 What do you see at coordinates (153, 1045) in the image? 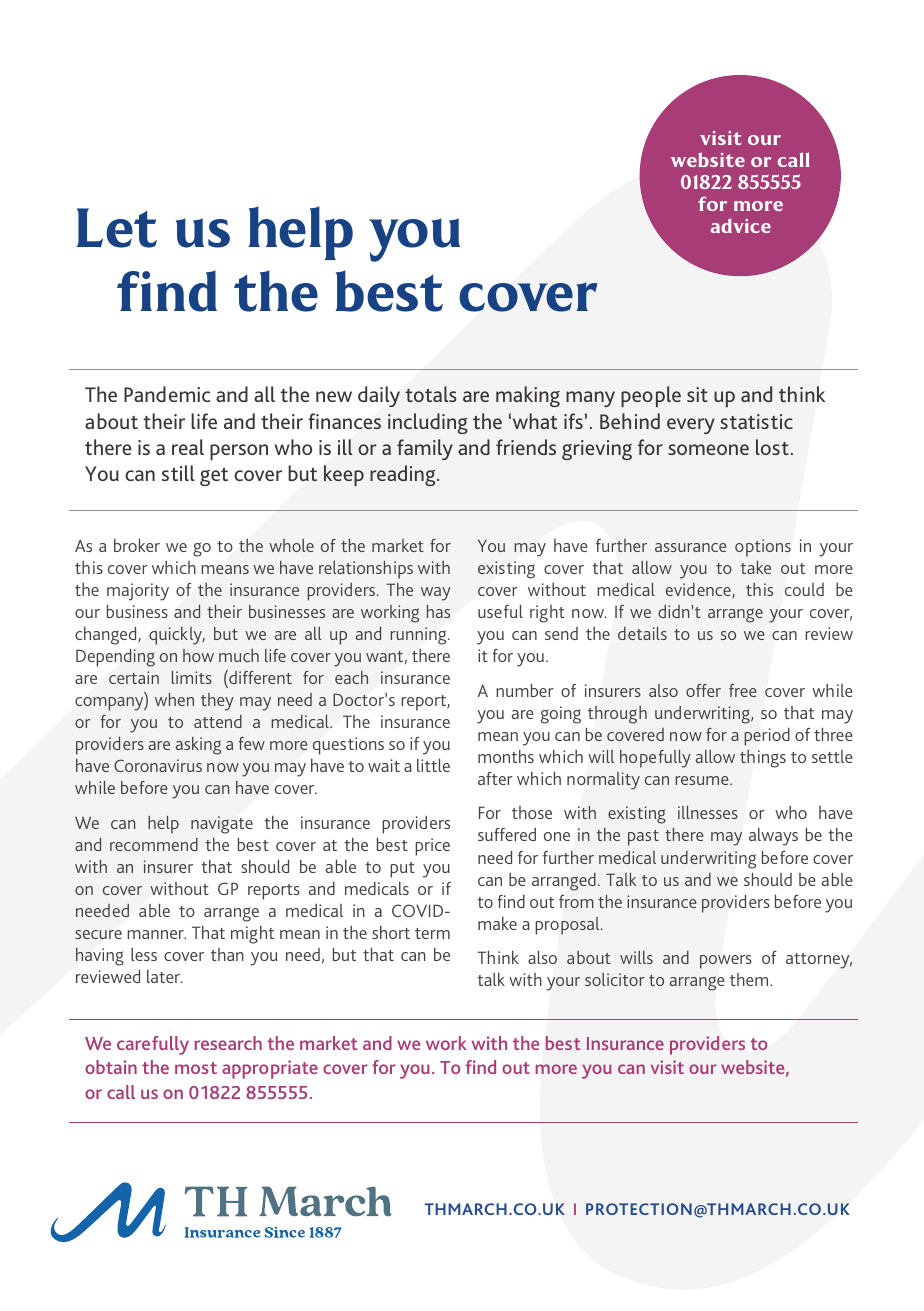
I see `carefully` at bounding box center [153, 1045].
